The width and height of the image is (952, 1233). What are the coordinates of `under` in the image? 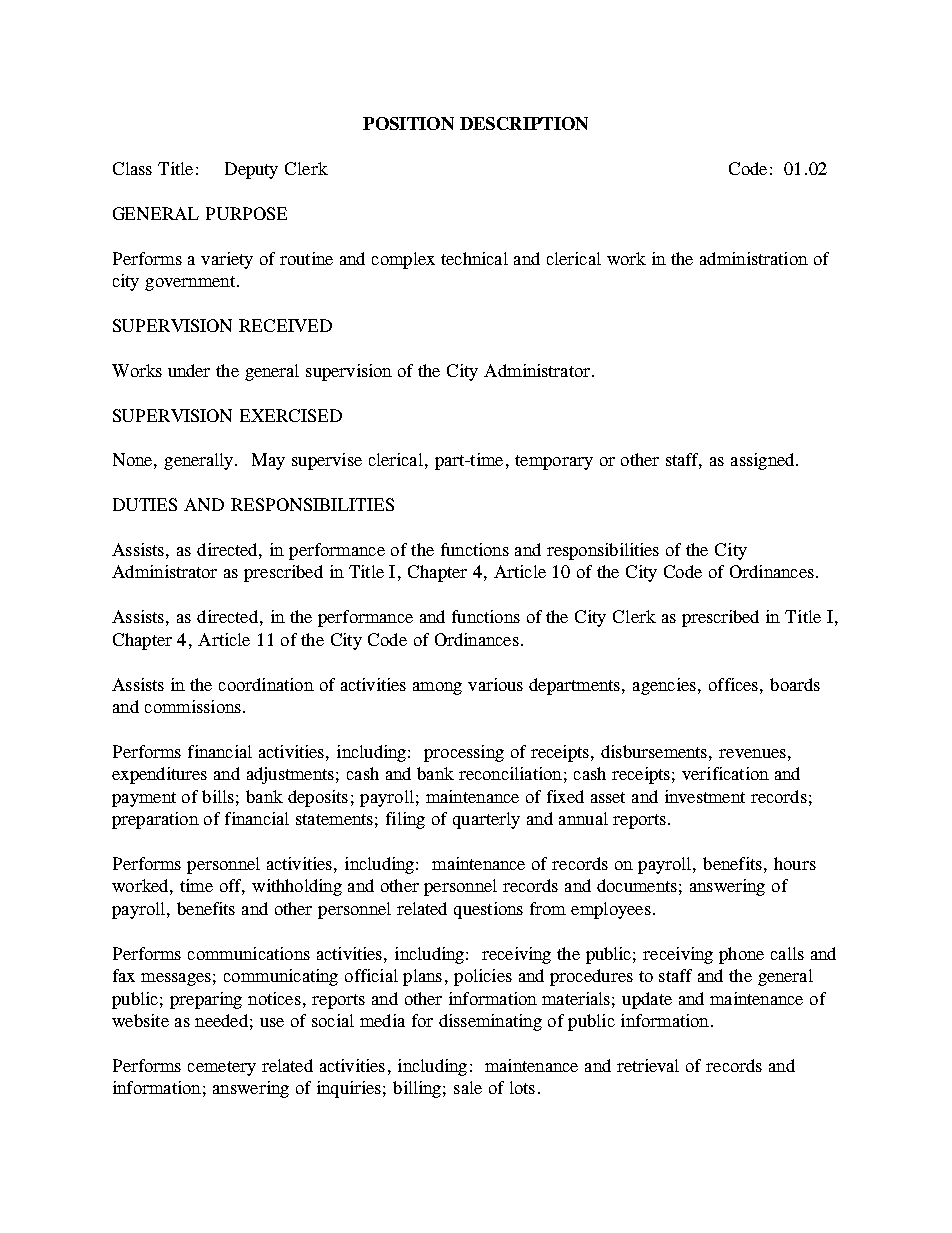 It's located at (189, 370).
